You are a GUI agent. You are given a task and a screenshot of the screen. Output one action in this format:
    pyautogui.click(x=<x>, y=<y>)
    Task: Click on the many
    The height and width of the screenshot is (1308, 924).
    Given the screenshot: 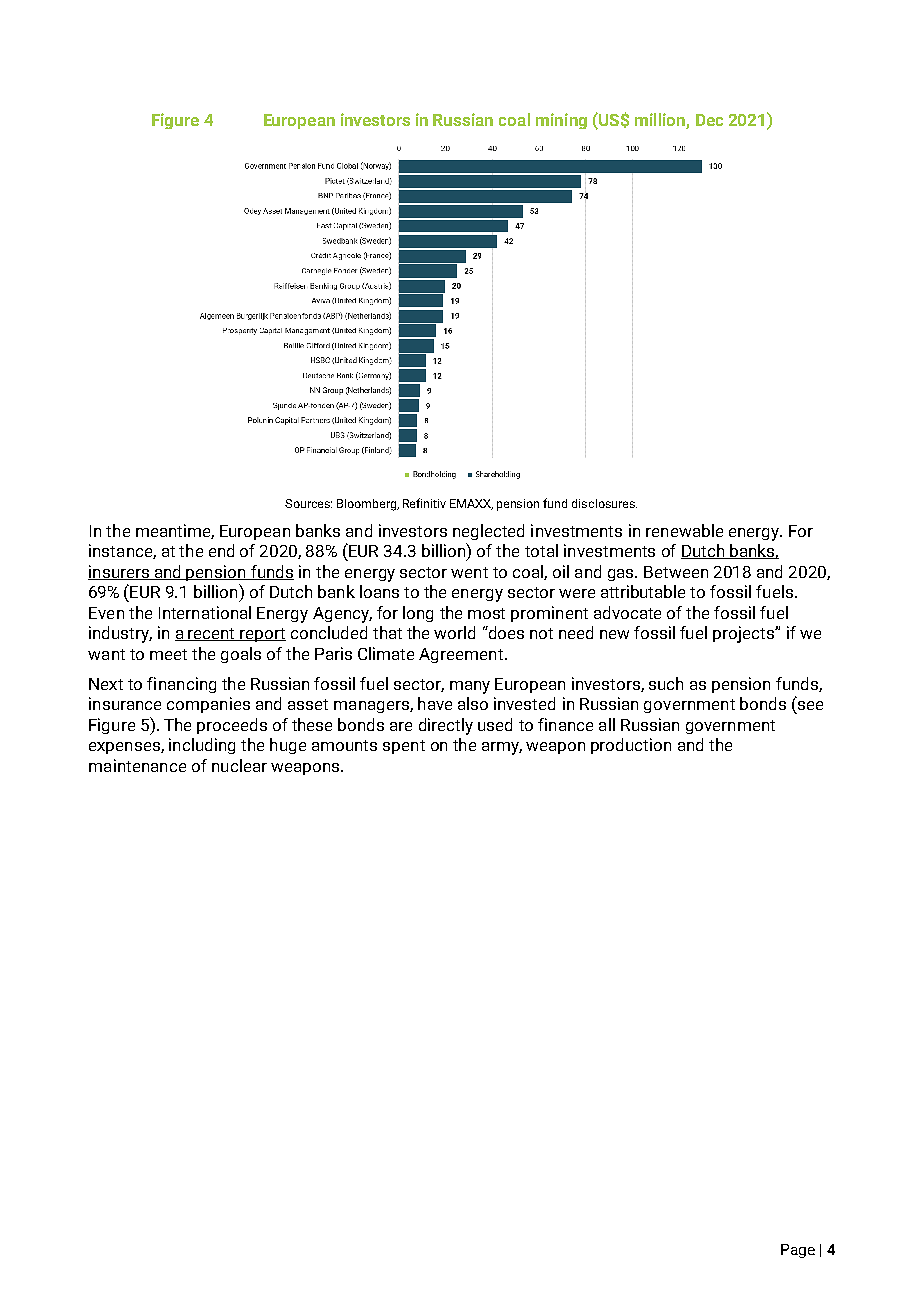 What is the action you would take?
    pyautogui.click(x=470, y=687)
